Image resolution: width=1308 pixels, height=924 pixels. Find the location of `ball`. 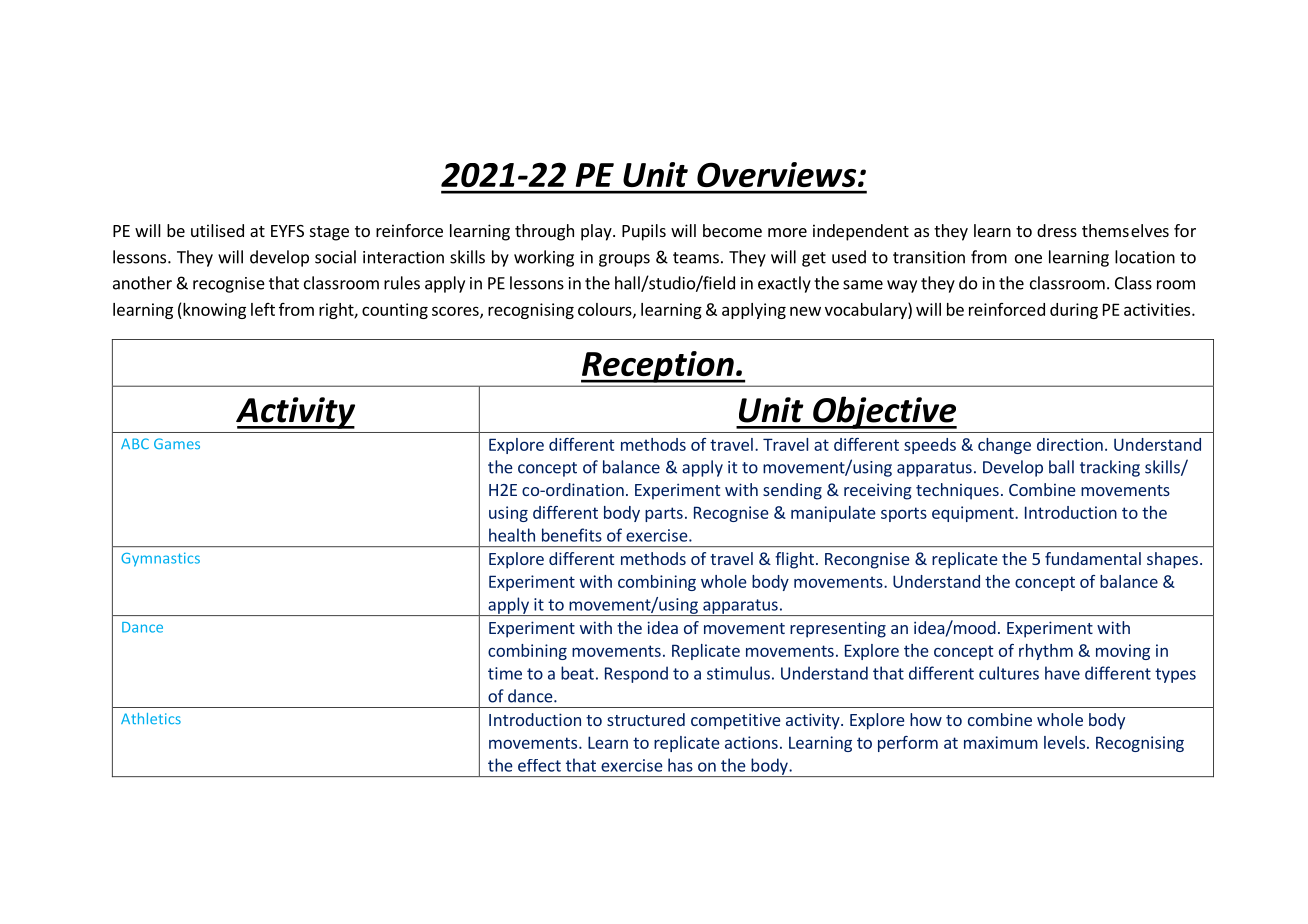

ball is located at coordinates (1061, 467).
